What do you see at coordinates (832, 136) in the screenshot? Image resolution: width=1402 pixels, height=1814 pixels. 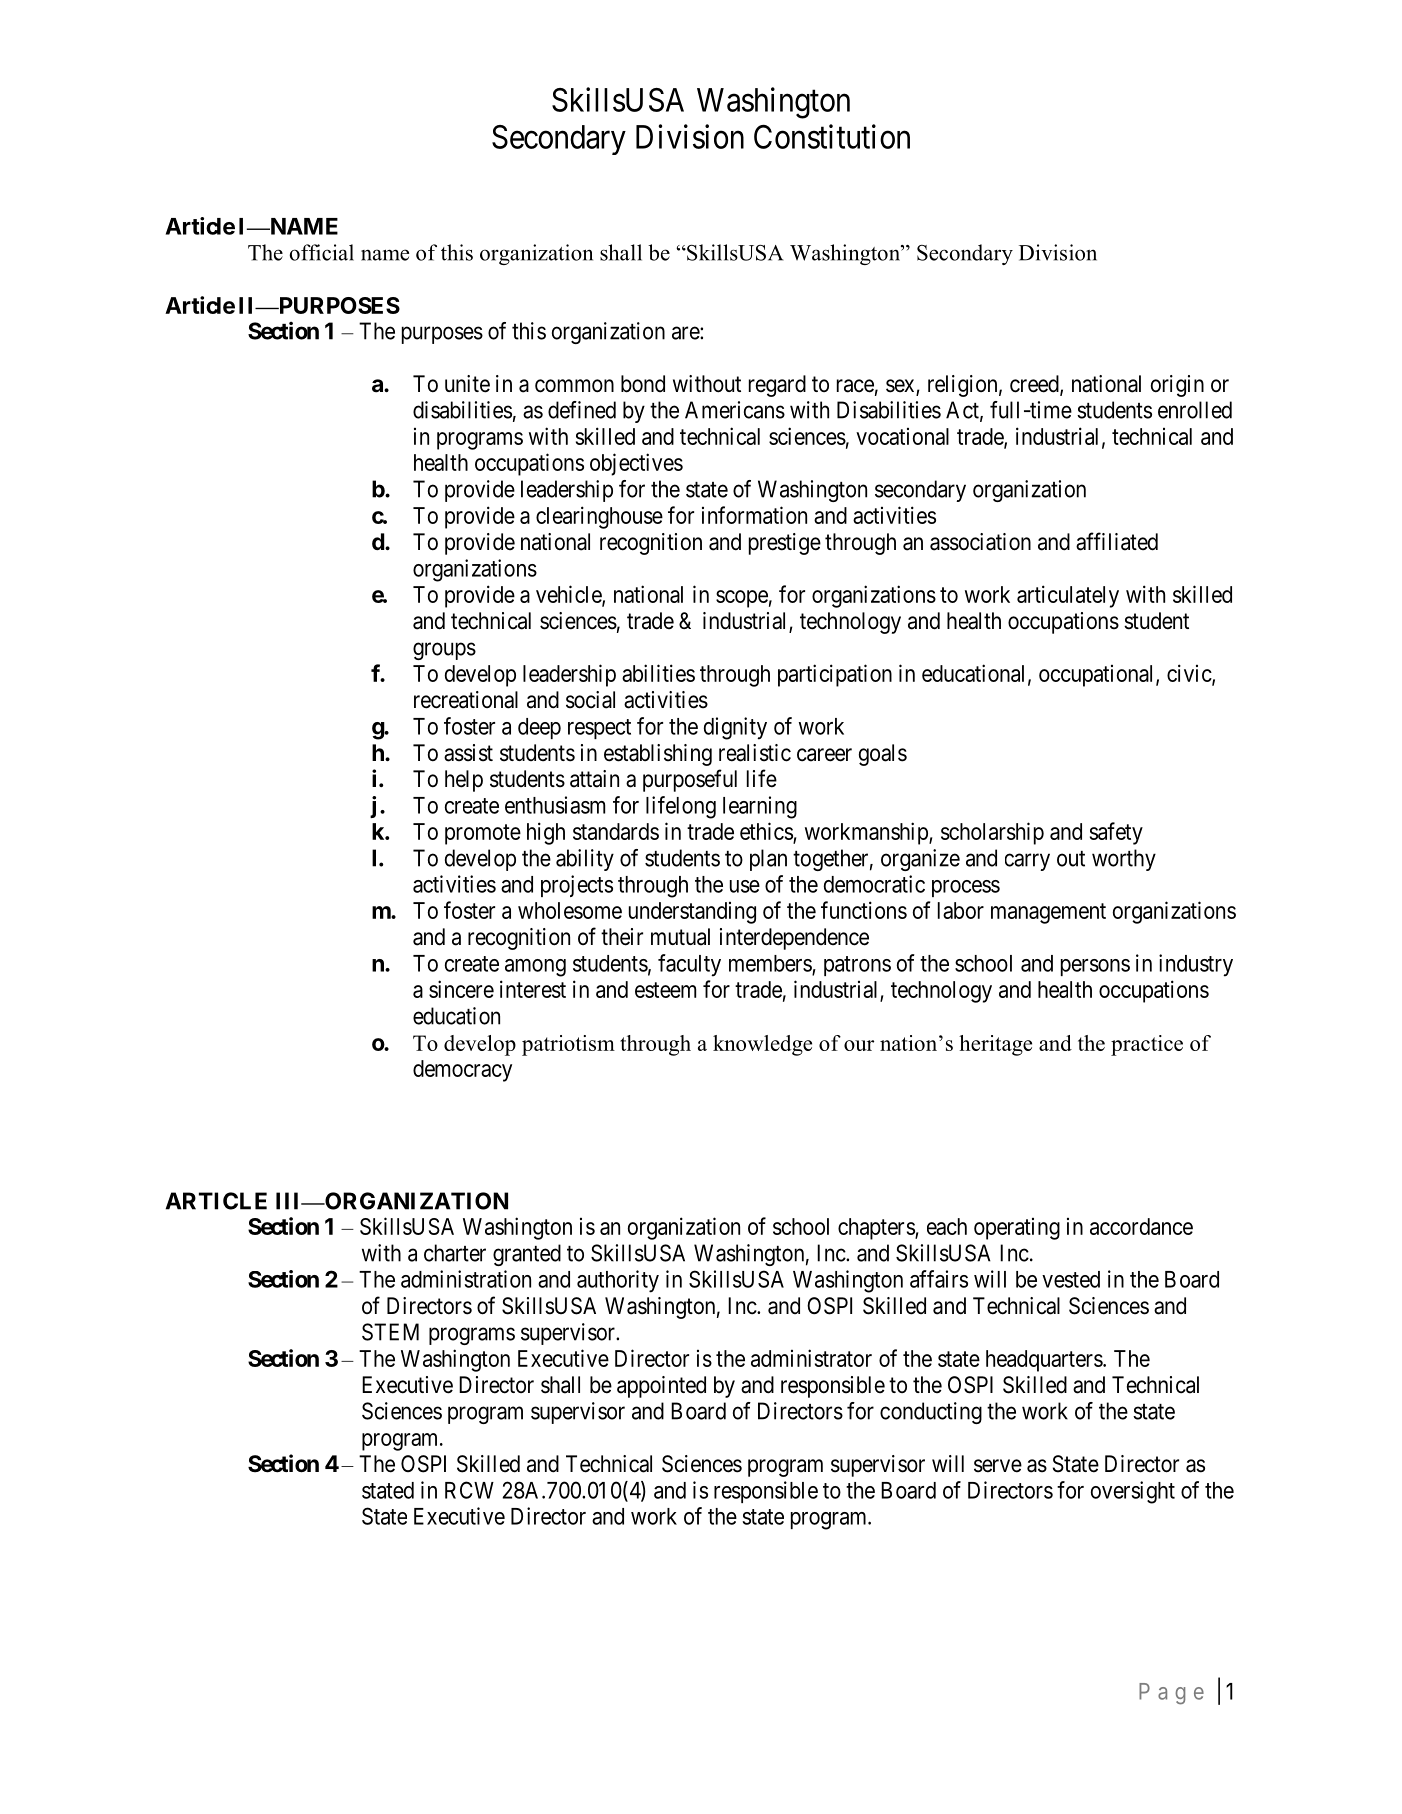 I see `Constitution` at bounding box center [832, 136].
